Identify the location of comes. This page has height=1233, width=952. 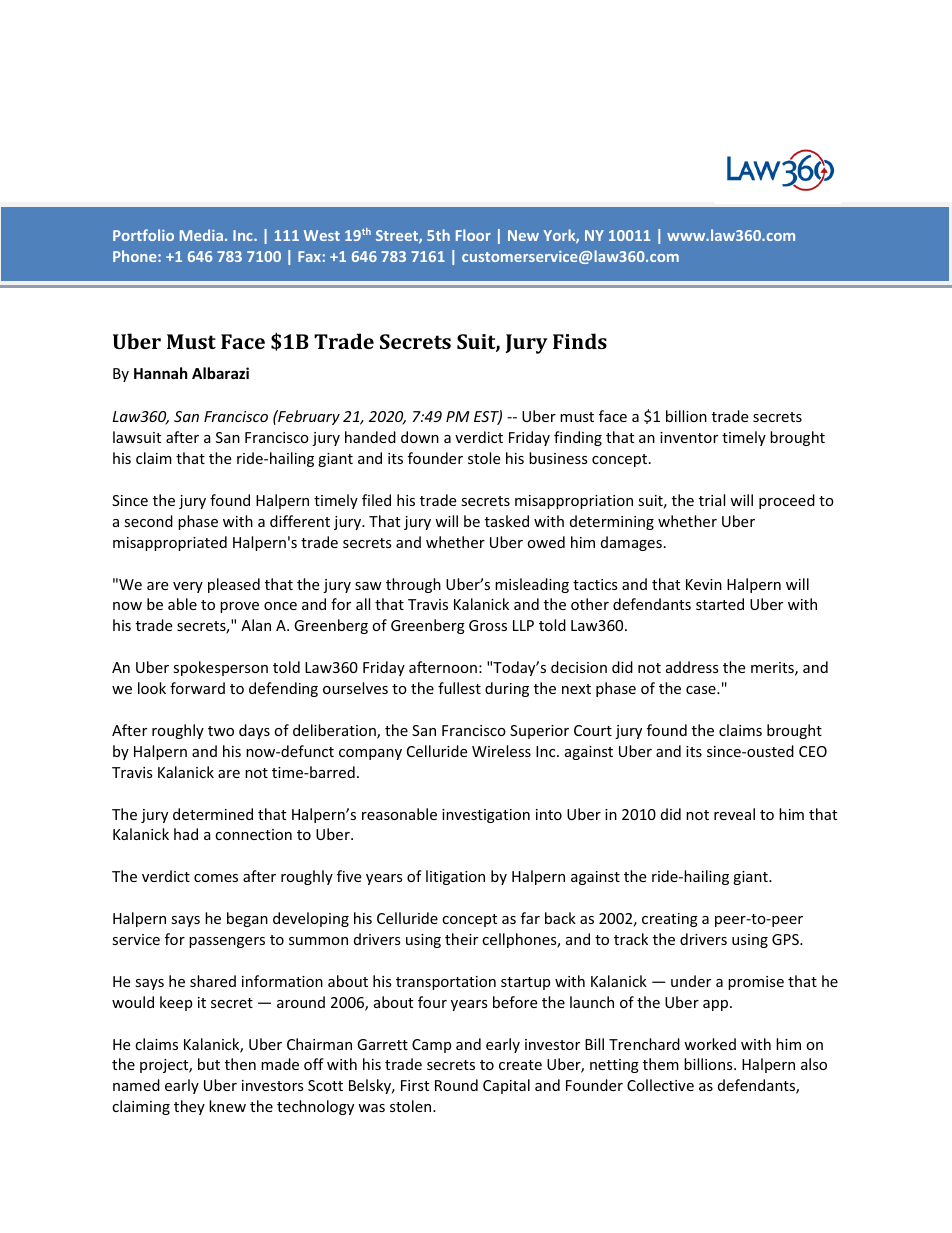
(216, 878).
